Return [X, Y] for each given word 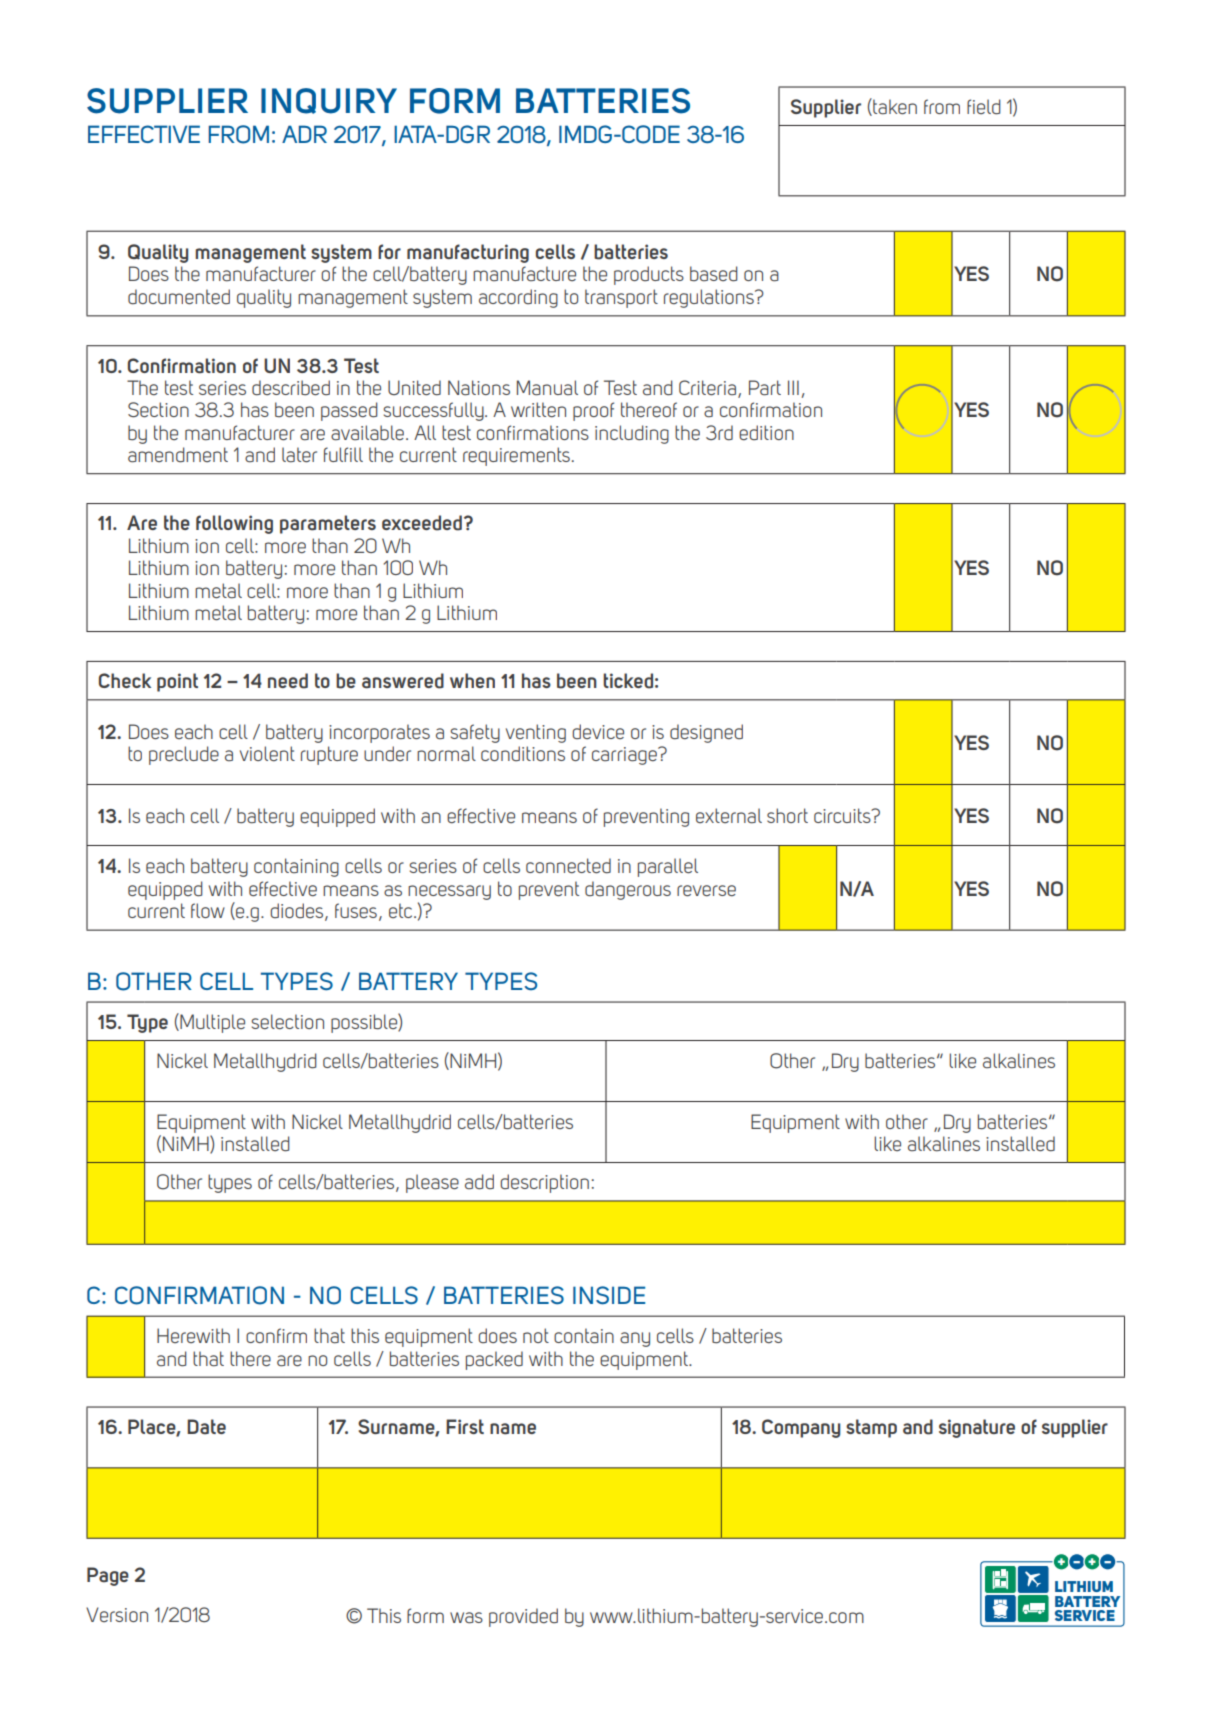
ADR [304, 134]
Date [206, 1427]
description [544, 1183]
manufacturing [468, 253]
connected [568, 866]
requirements [516, 456]
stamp [871, 1428]
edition [766, 432]
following [234, 524]
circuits [843, 815]
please [432, 1183]
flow [208, 910]
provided [523, 1617]
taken [894, 107]
